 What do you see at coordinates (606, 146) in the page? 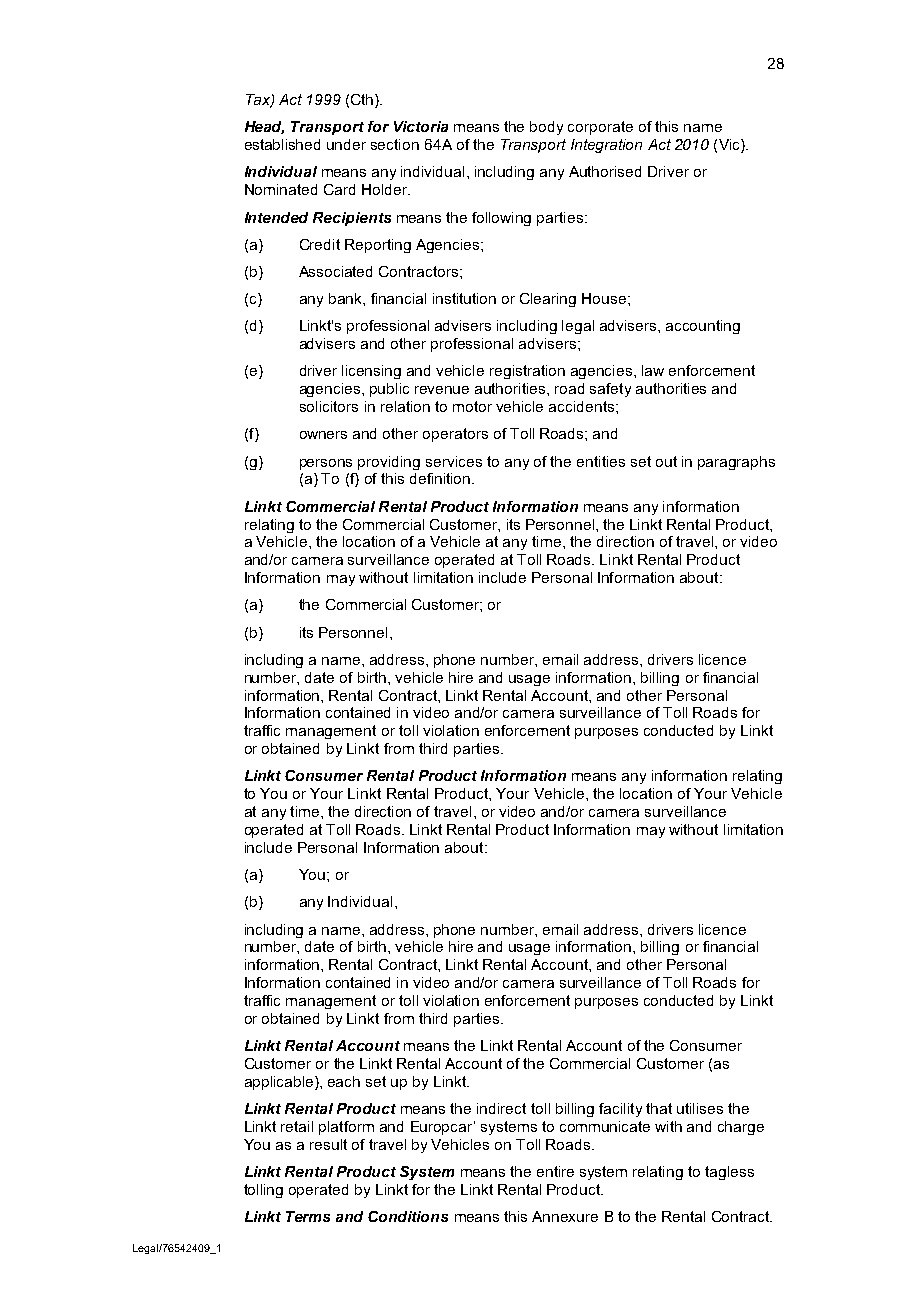
I see `Integration` at bounding box center [606, 146].
